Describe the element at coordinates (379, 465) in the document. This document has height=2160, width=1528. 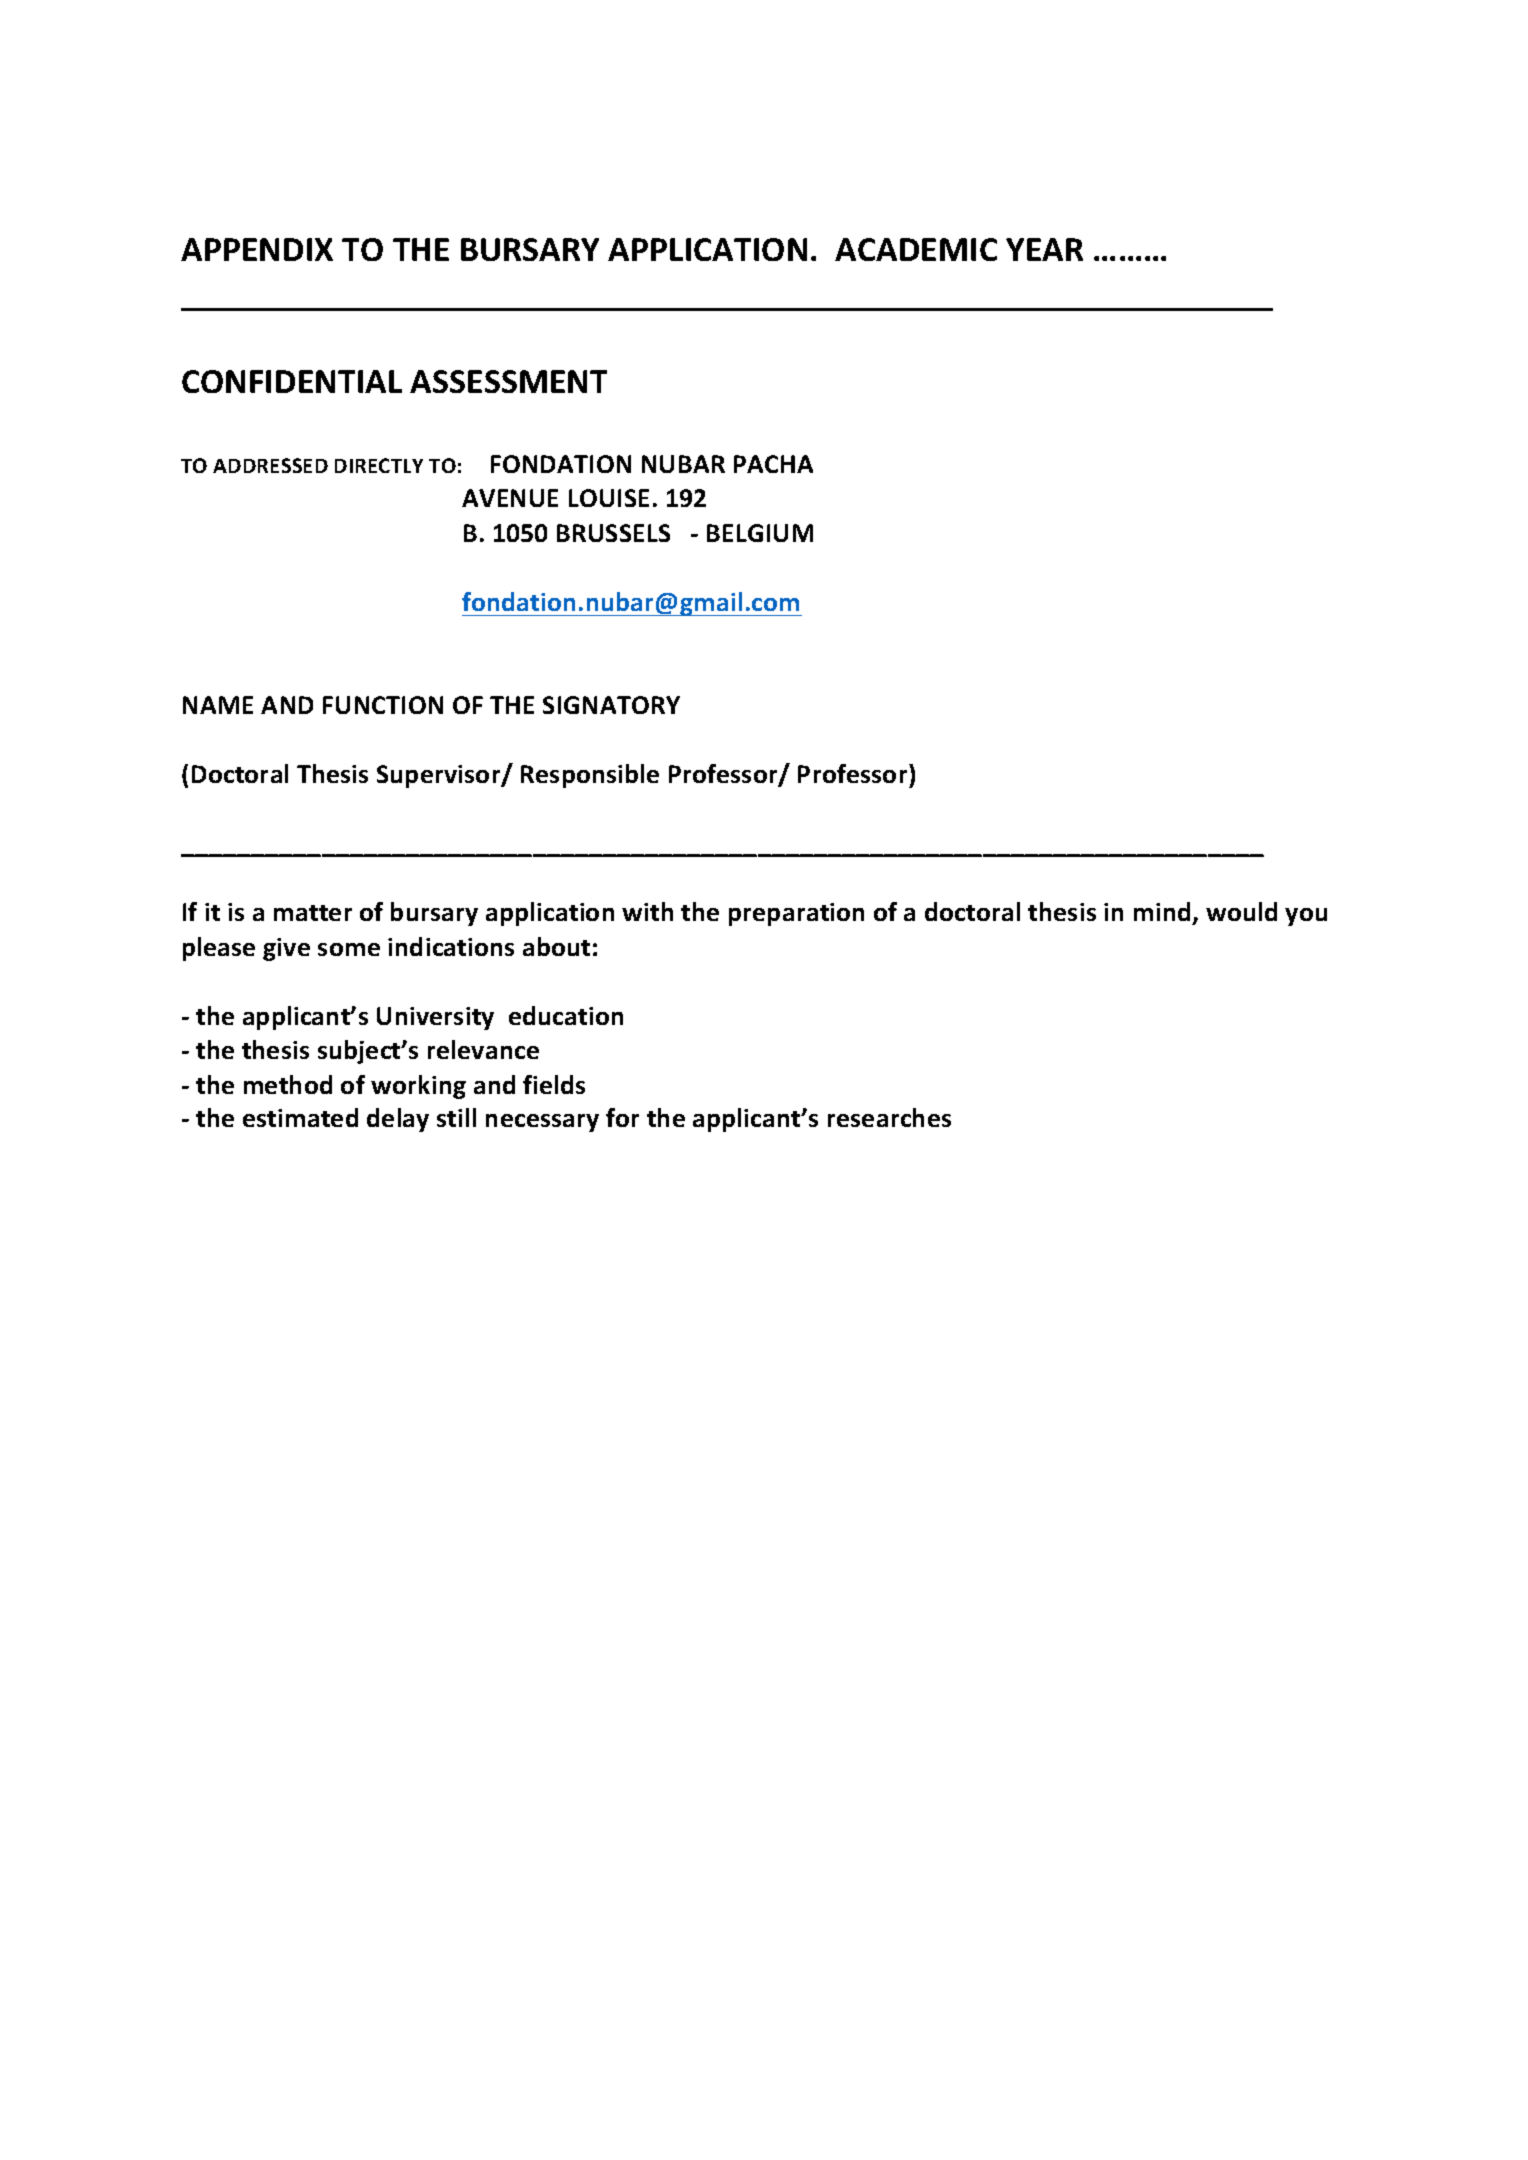
I see `DIRECTLY` at that location.
